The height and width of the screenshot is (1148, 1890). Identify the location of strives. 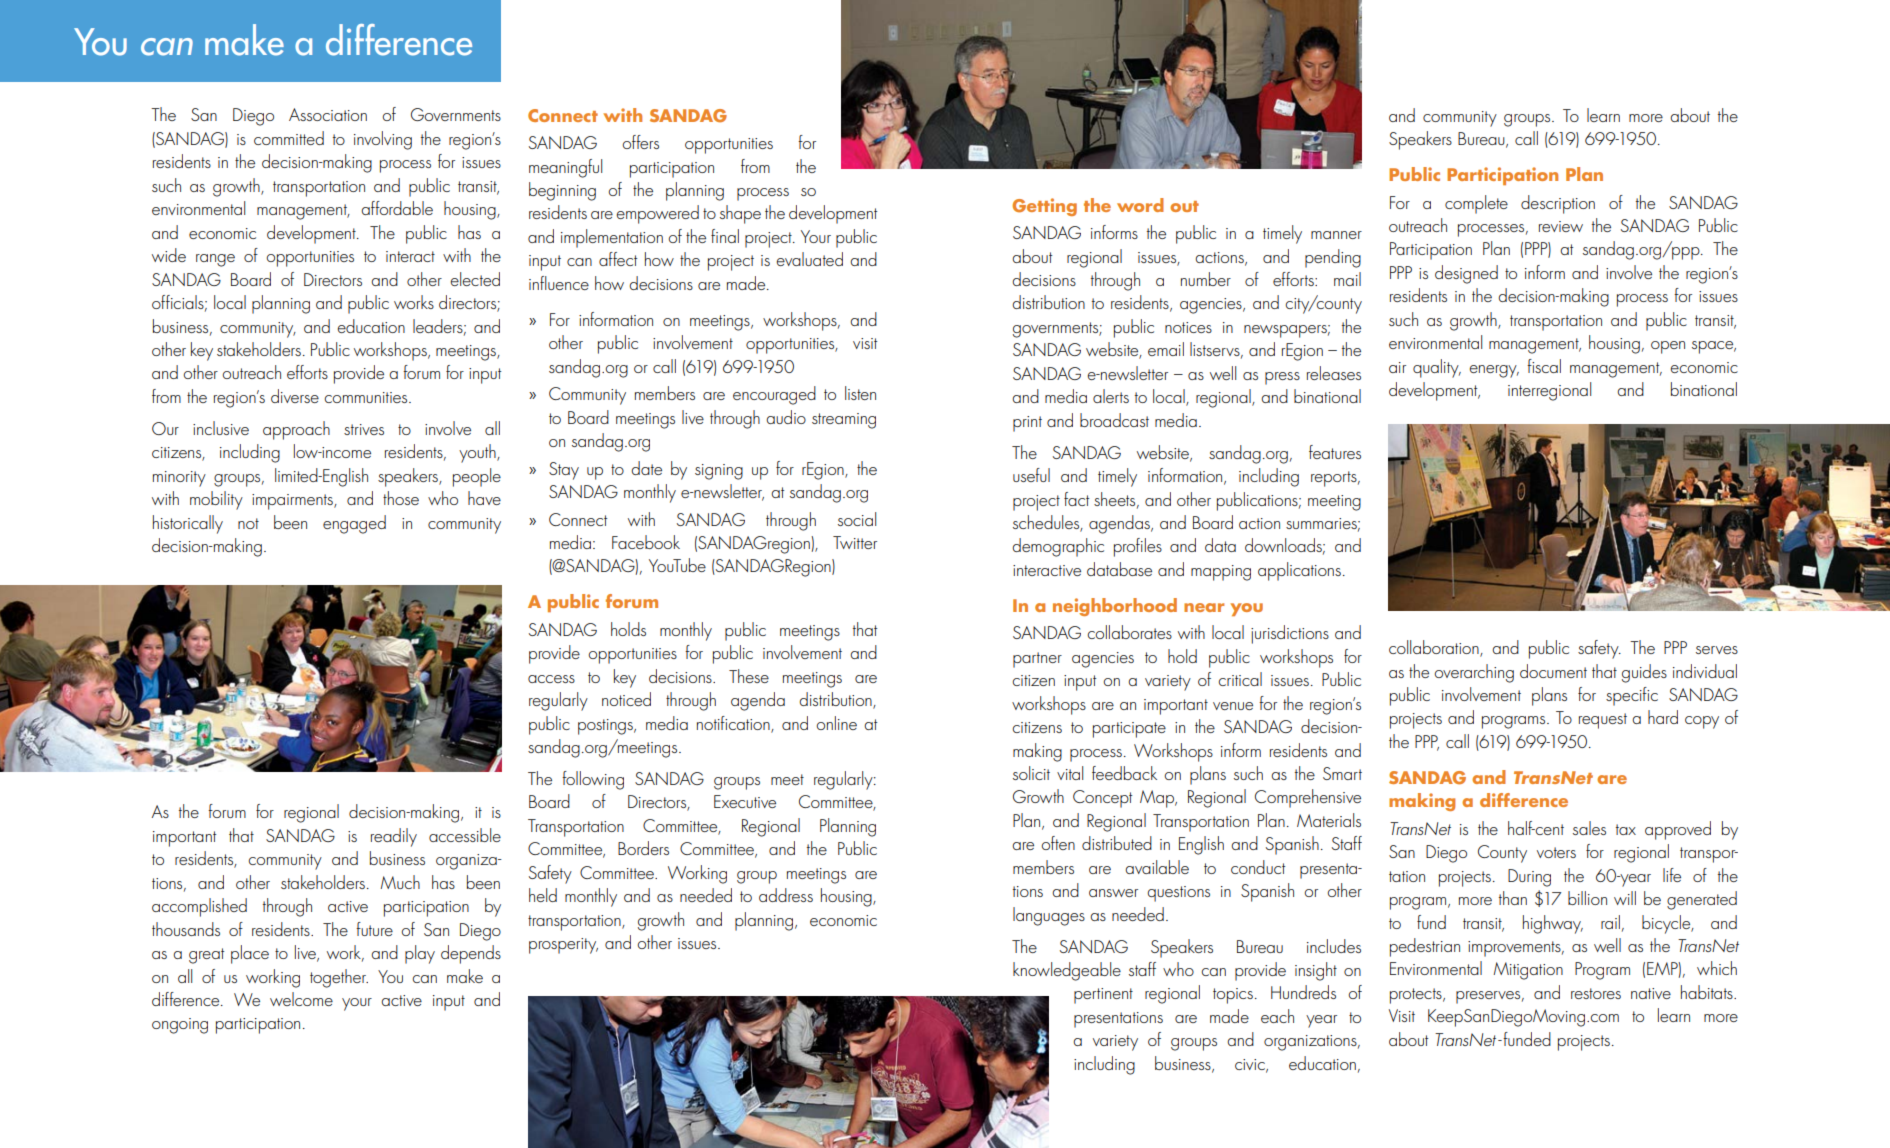
(364, 429).
